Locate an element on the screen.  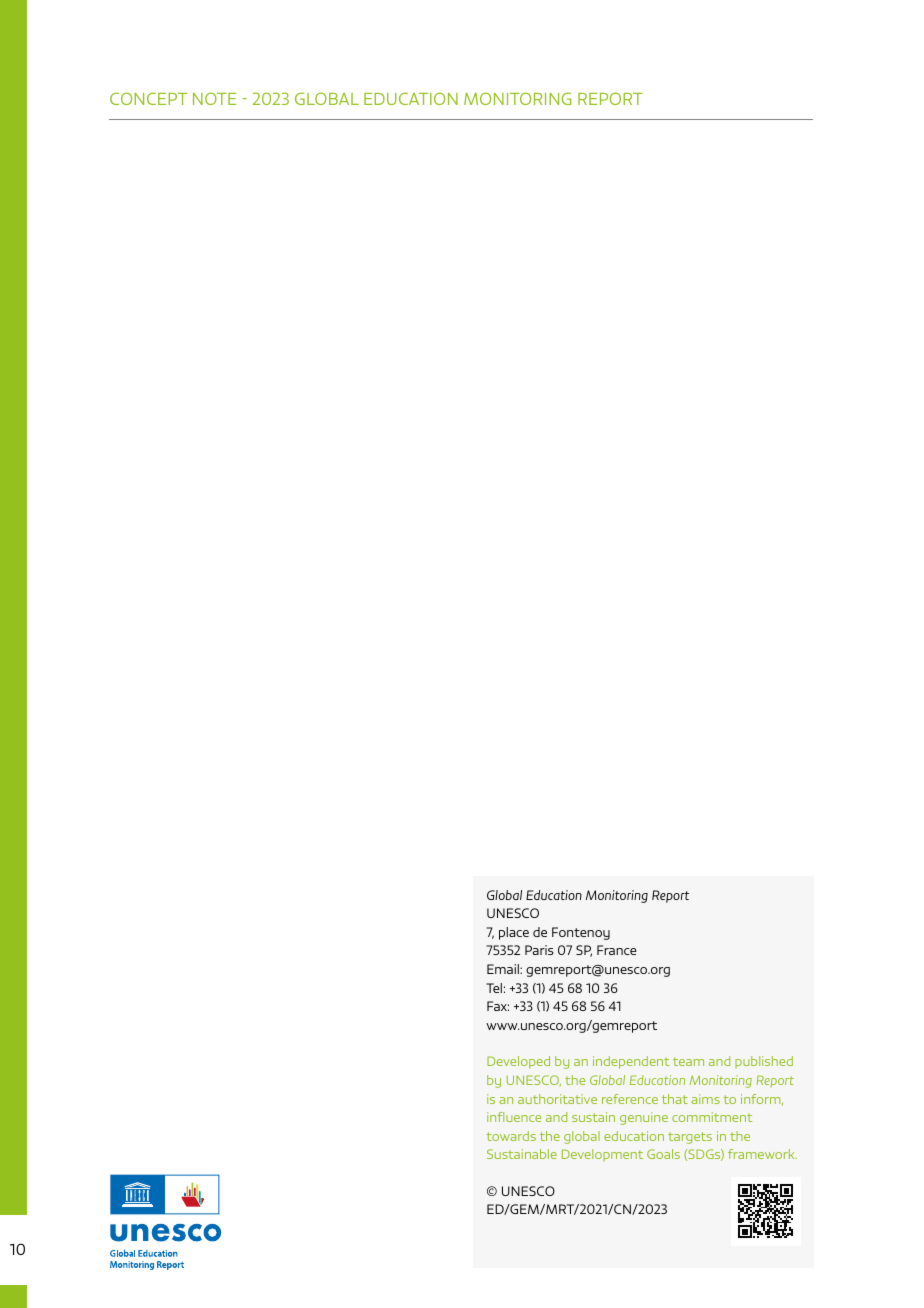
place is located at coordinates (514, 933).
